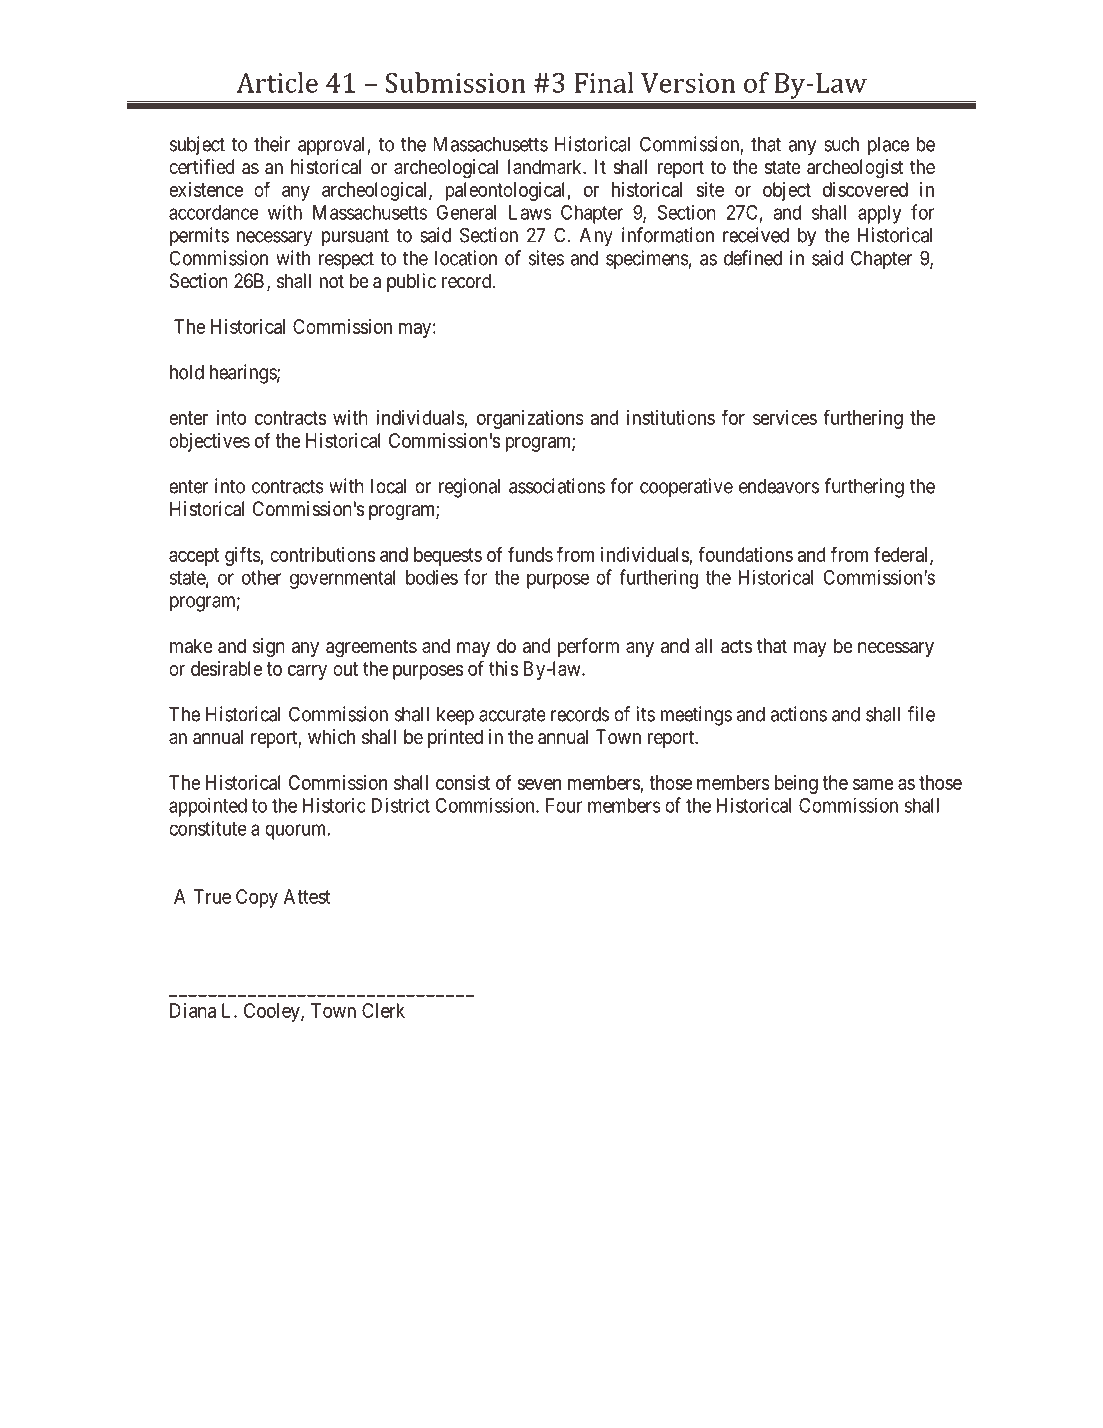 The height and width of the screenshot is (1428, 1103). I want to click on perform, so click(588, 647).
